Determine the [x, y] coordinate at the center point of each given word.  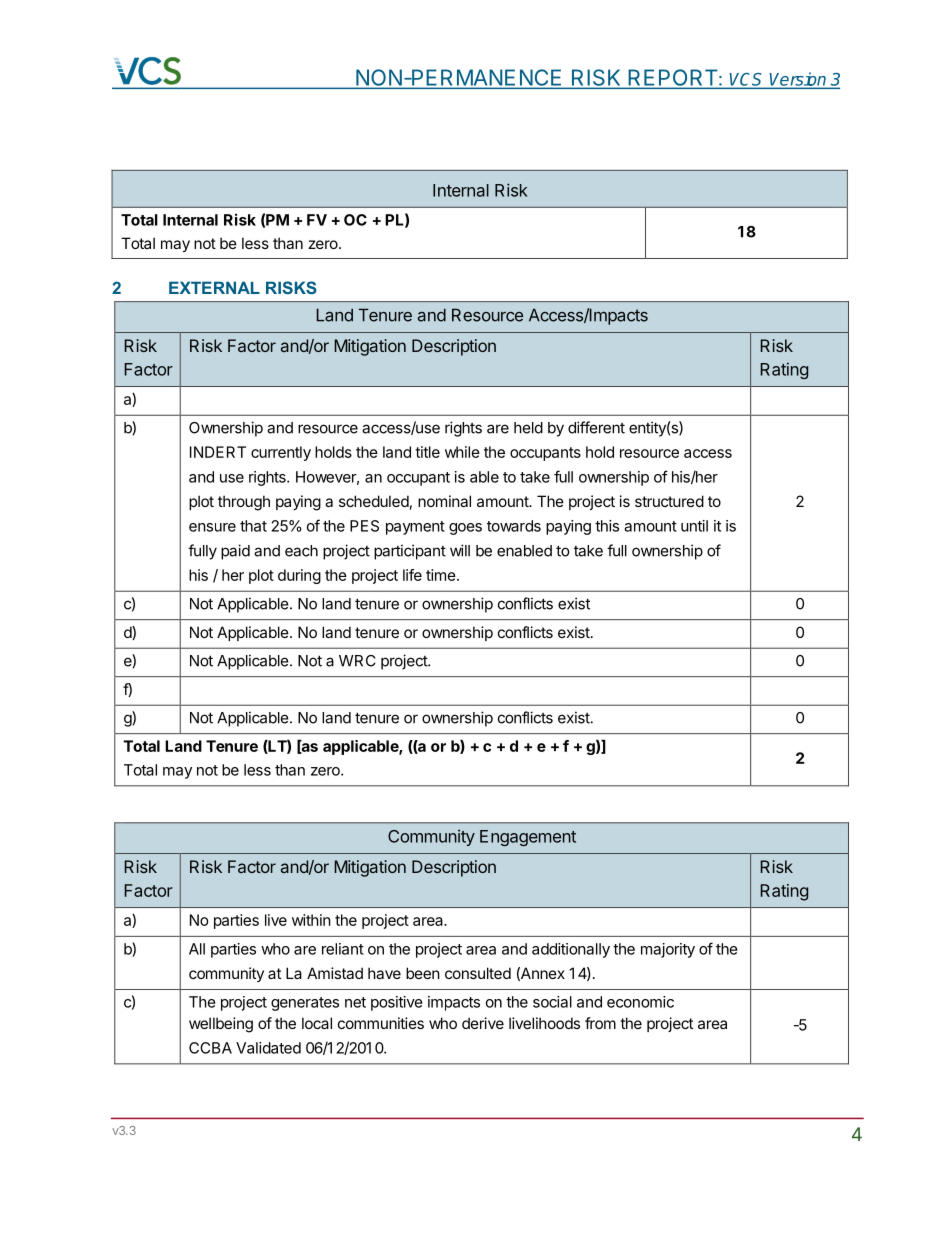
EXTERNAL [214, 287]
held [528, 428]
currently [281, 453]
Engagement [528, 838]
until [694, 526]
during [299, 576]
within [311, 920]
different [596, 427]
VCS [747, 80]
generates [305, 1004]
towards [514, 526]
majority [668, 950]
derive [483, 1023]
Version [798, 80]
